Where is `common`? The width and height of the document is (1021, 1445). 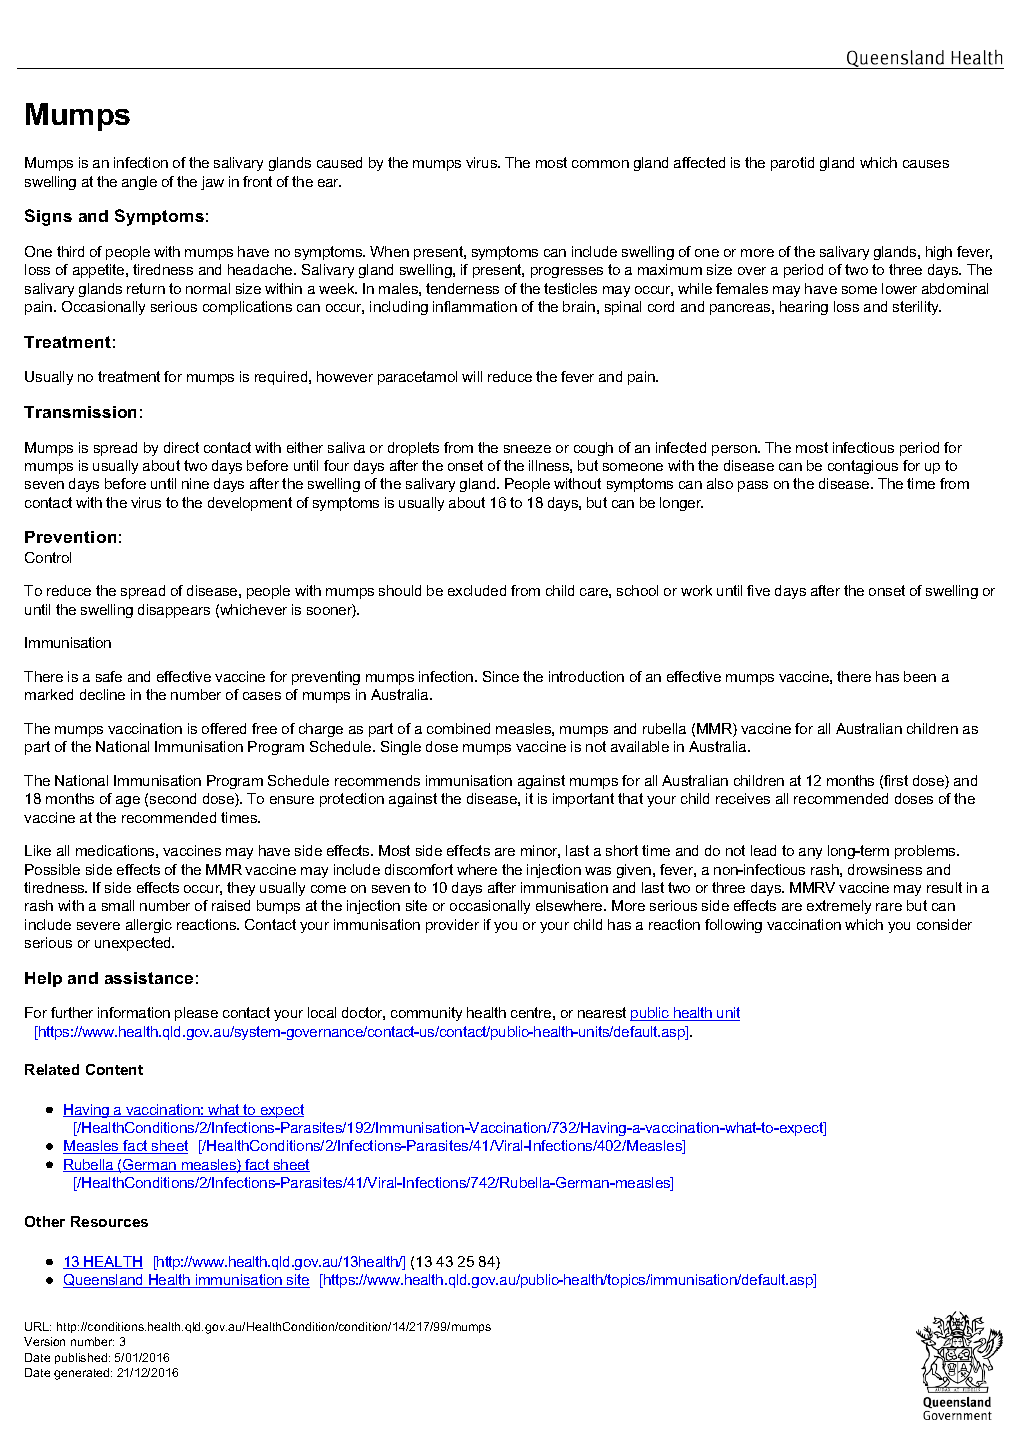
common is located at coordinates (600, 164).
